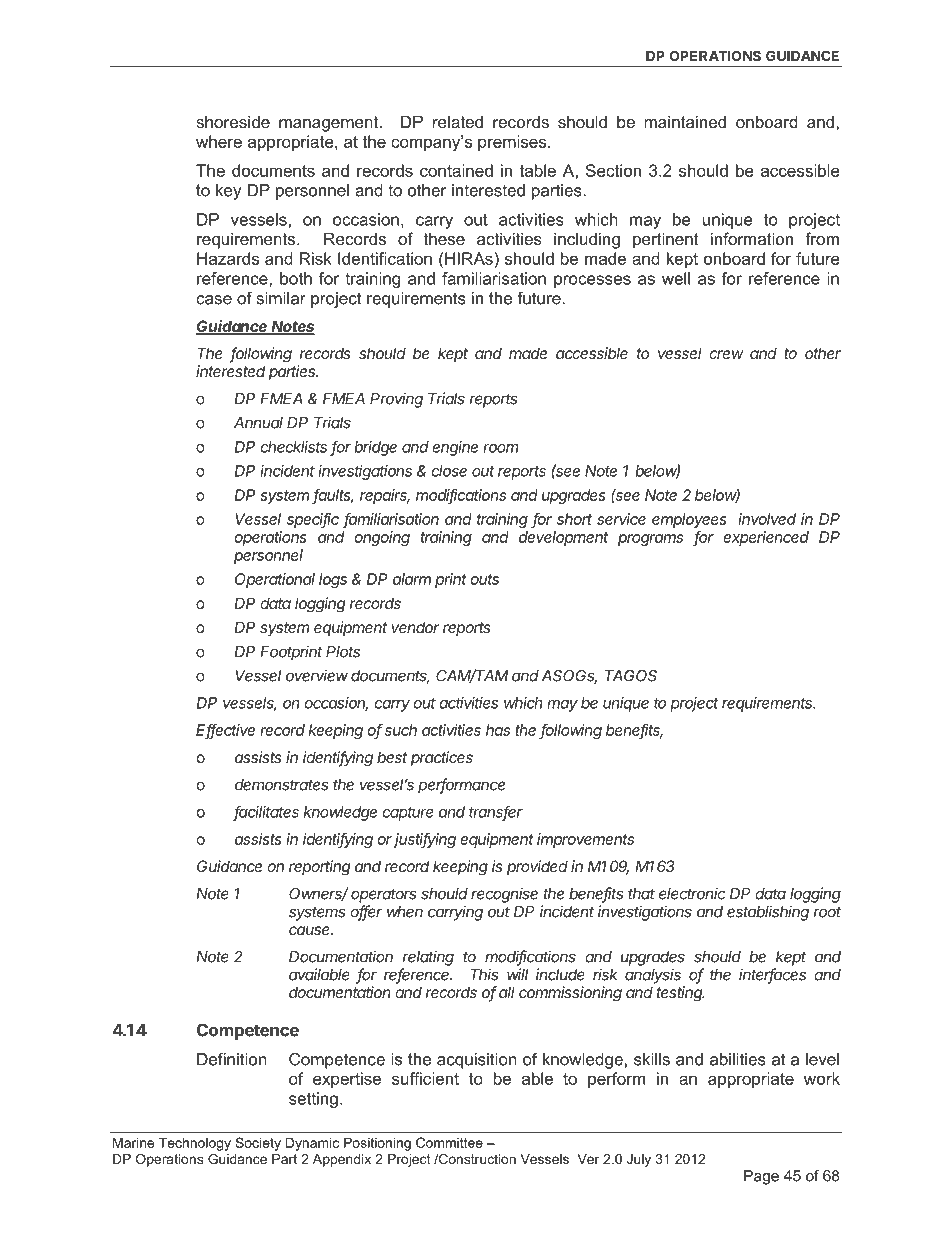 The image size is (952, 1233). What do you see at coordinates (195, 1144) in the image?
I see `Technology` at bounding box center [195, 1144].
